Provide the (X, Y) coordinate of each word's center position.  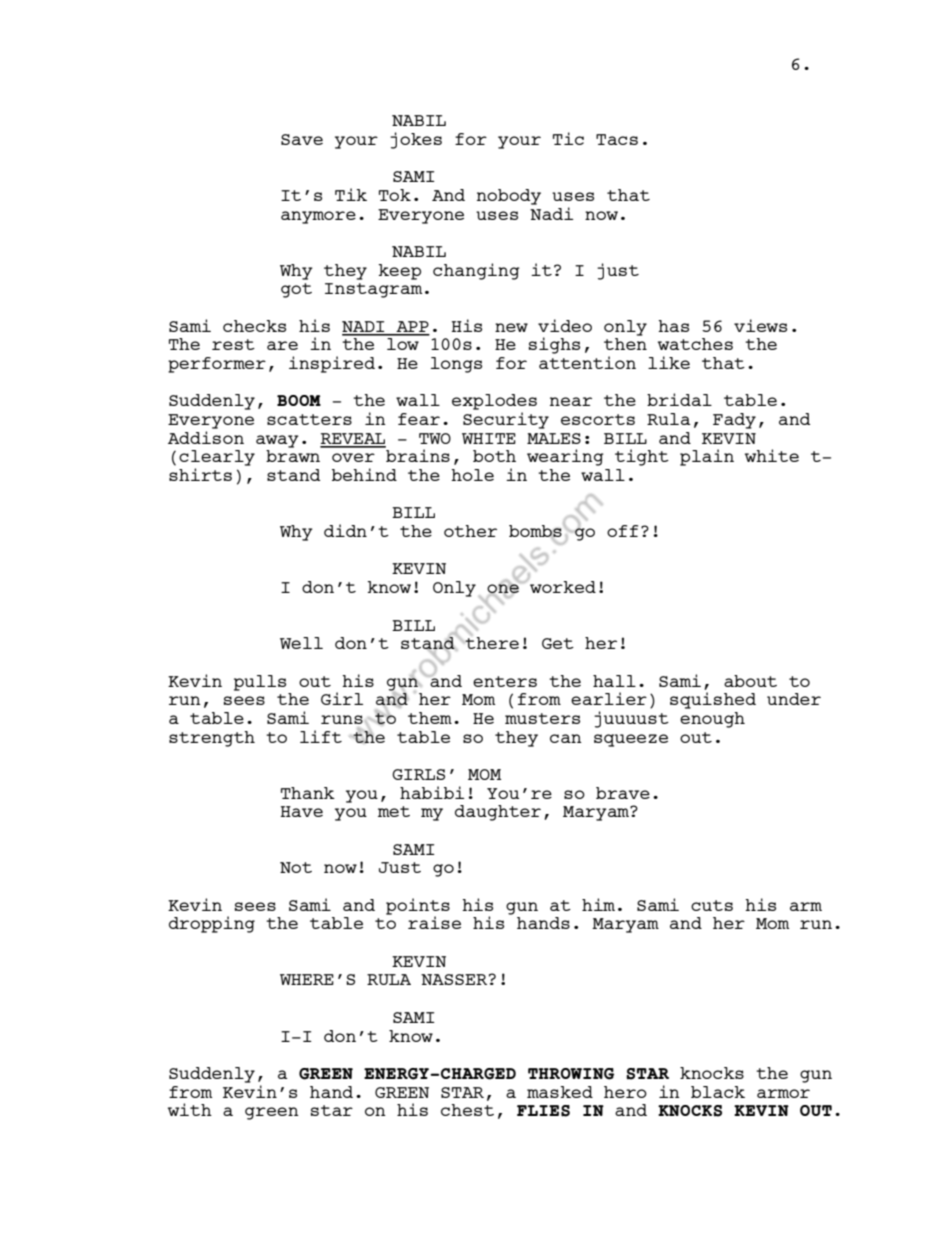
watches (695, 344)
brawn (293, 456)
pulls (260, 683)
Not (296, 867)
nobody (509, 197)
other (470, 531)
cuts (712, 905)
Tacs (617, 139)
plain (707, 457)
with (190, 1109)
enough (712, 720)
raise (434, 922)
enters (505, 681)
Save (302, 139)
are (282, 345)
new (511, 327)
